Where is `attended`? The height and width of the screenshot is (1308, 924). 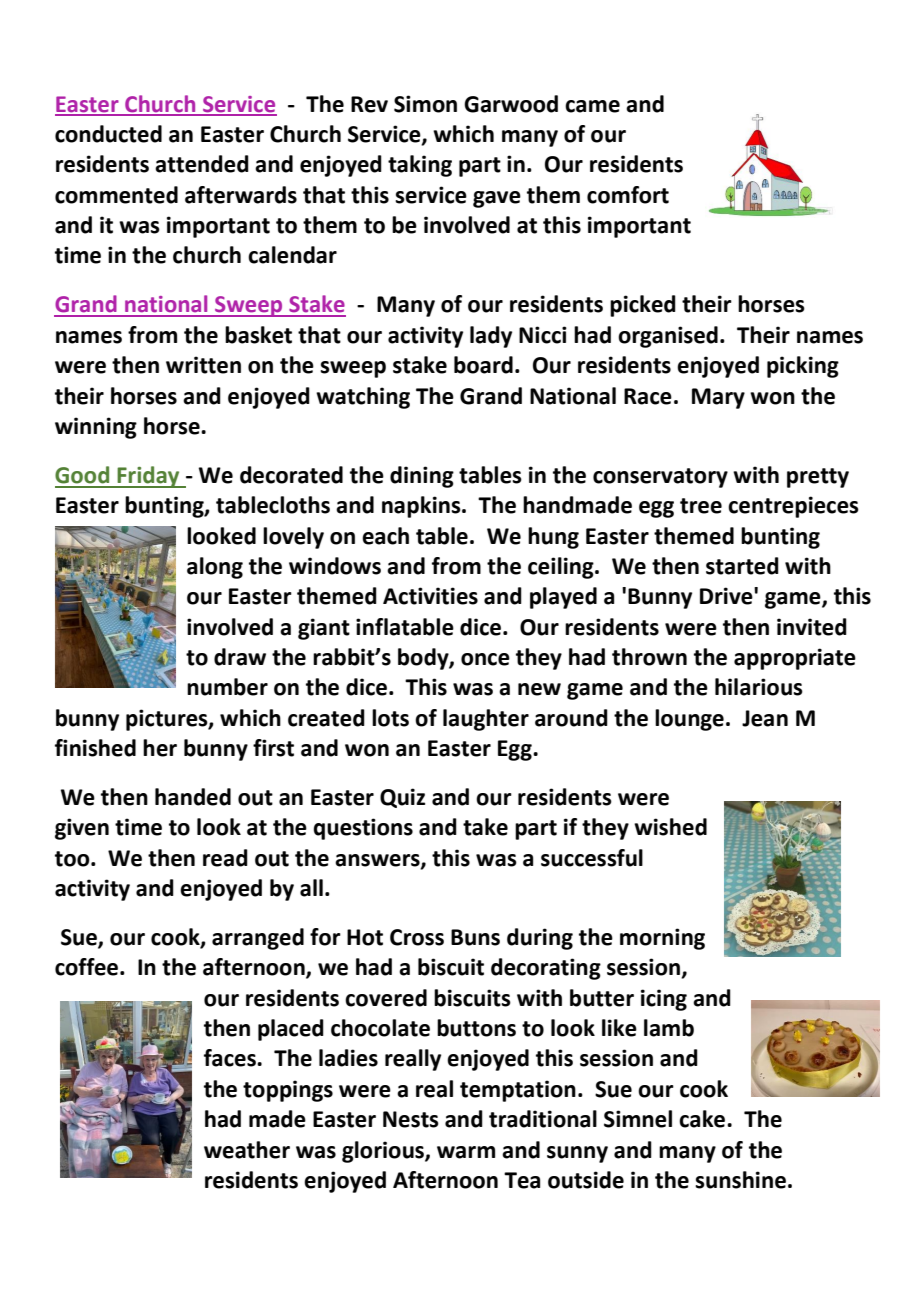 attended is located at coordinates (202, 164).
